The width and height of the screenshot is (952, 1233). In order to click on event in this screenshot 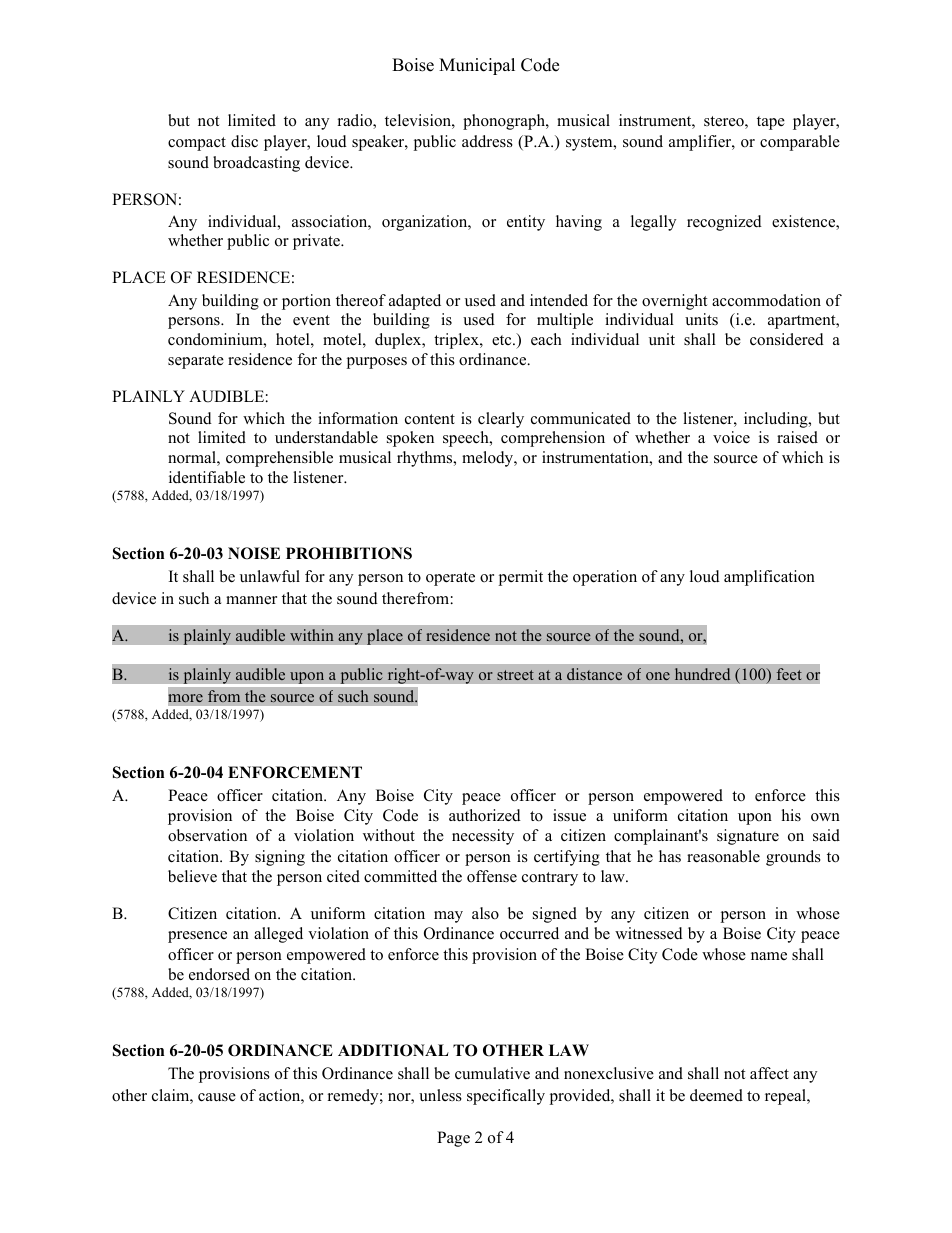, I will do `click(311, 320)`.
